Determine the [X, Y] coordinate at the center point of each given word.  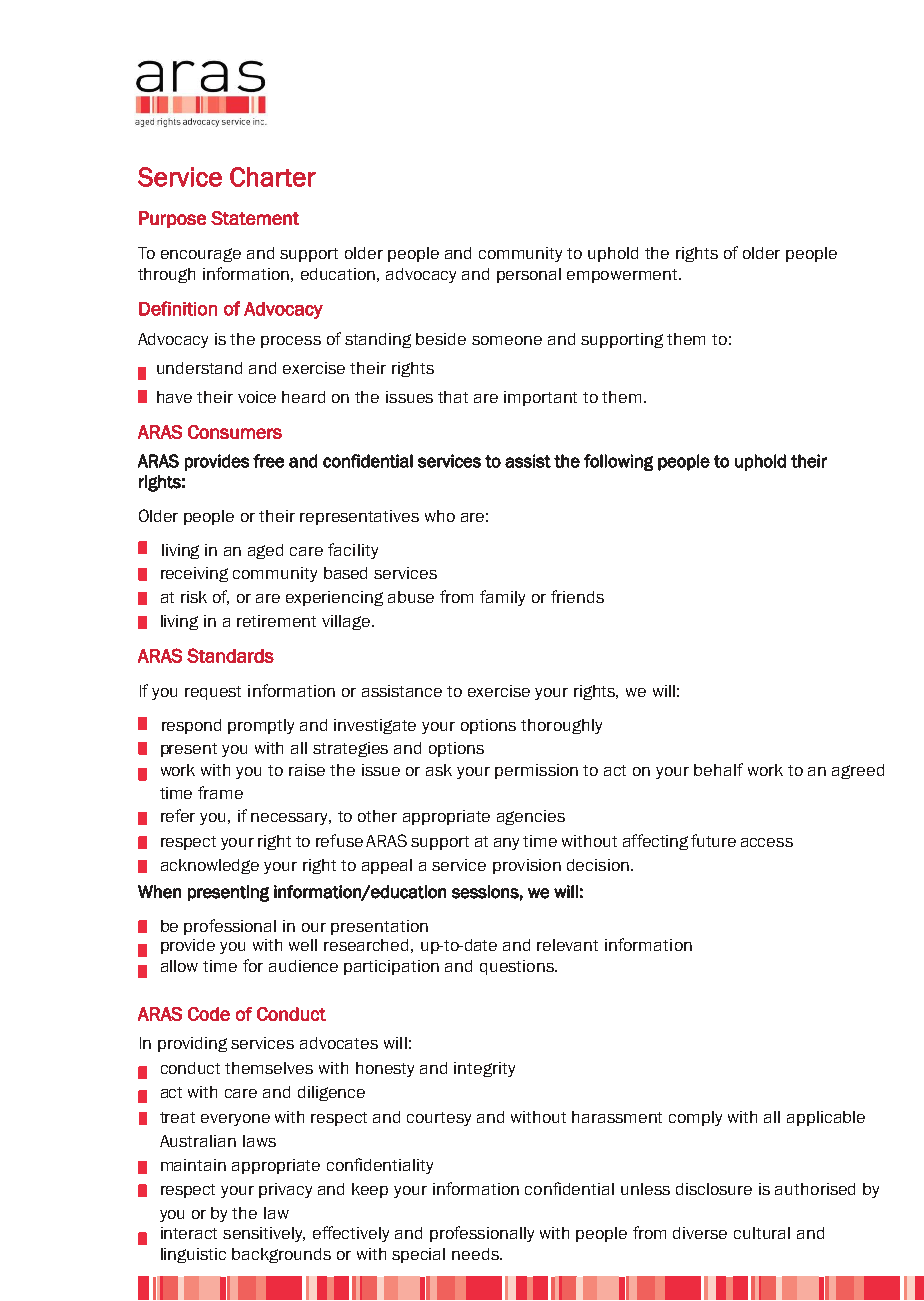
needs [476, 1254]
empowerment [624, 276]
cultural [762, 1233]
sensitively [264, 1234]
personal [529, 275]
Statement [255, 218]
